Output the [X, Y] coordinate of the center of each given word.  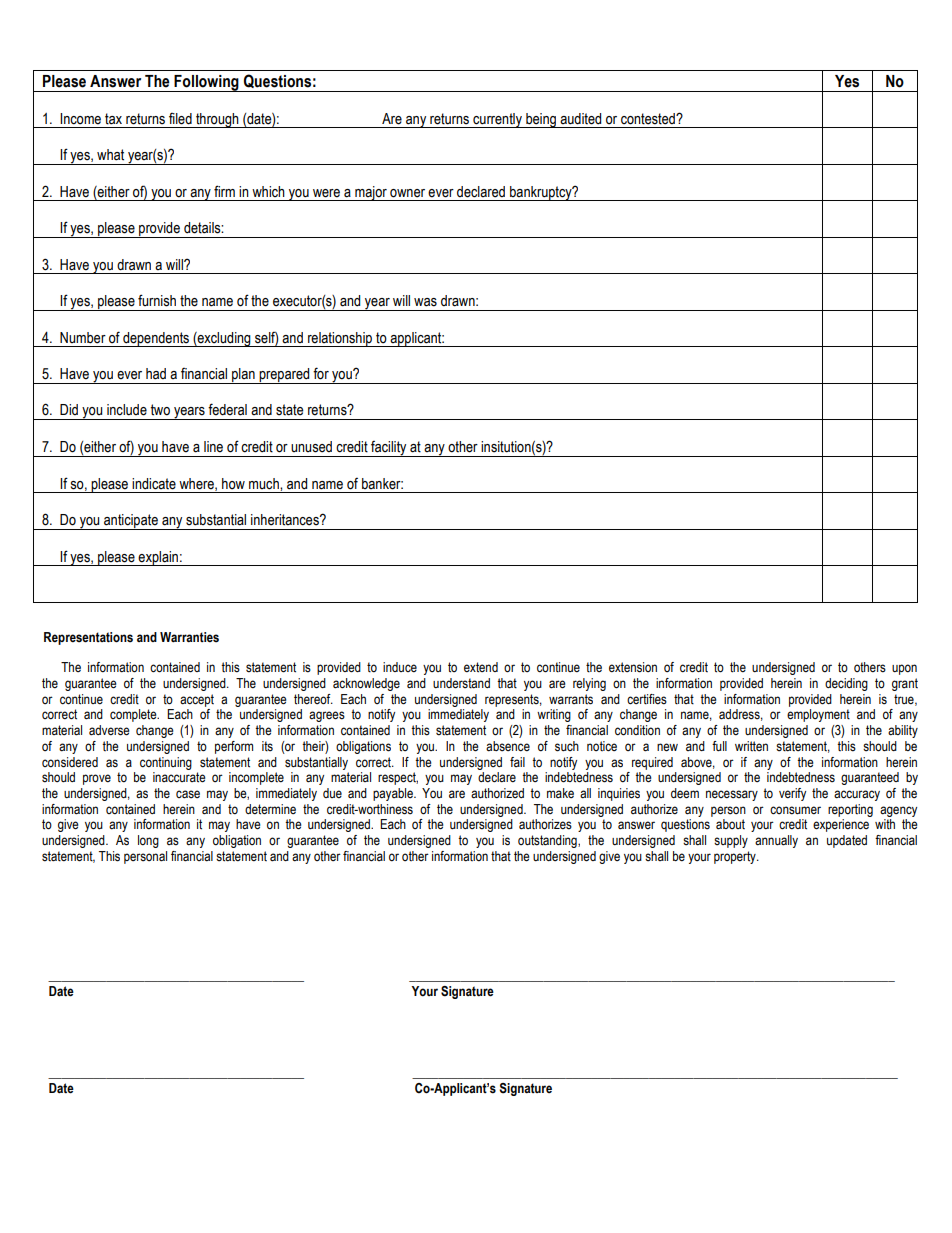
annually [776, 841]
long [148, 841]
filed [180, 119]
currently [497, 120]
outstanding [548, 841]
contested [649, 119]
